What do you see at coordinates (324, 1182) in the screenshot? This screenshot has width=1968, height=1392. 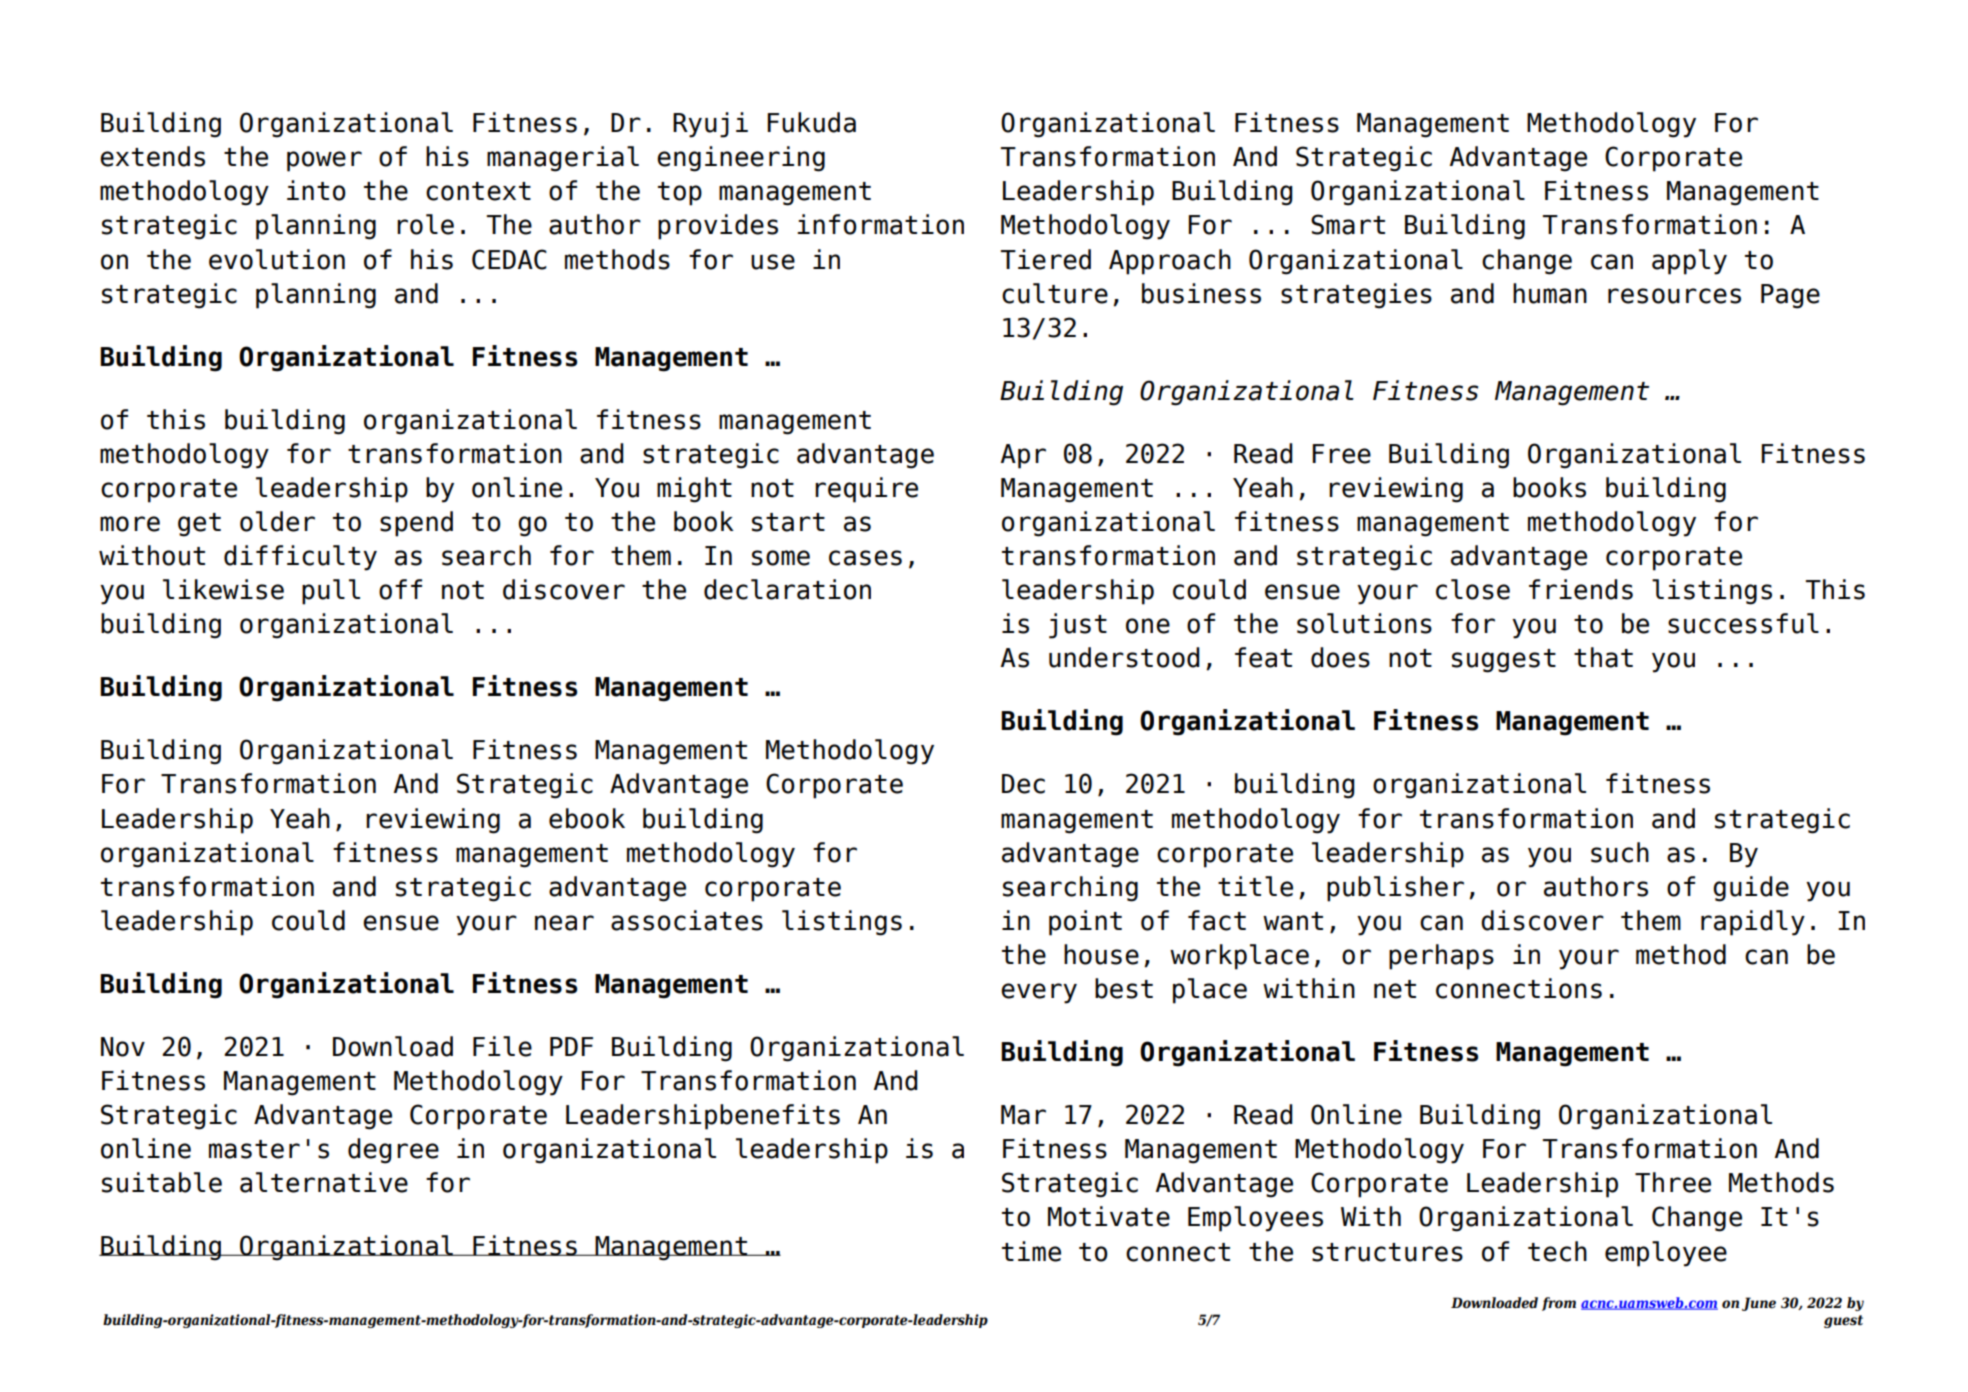 I see `alternative` at bounding box center [324, 1182].
